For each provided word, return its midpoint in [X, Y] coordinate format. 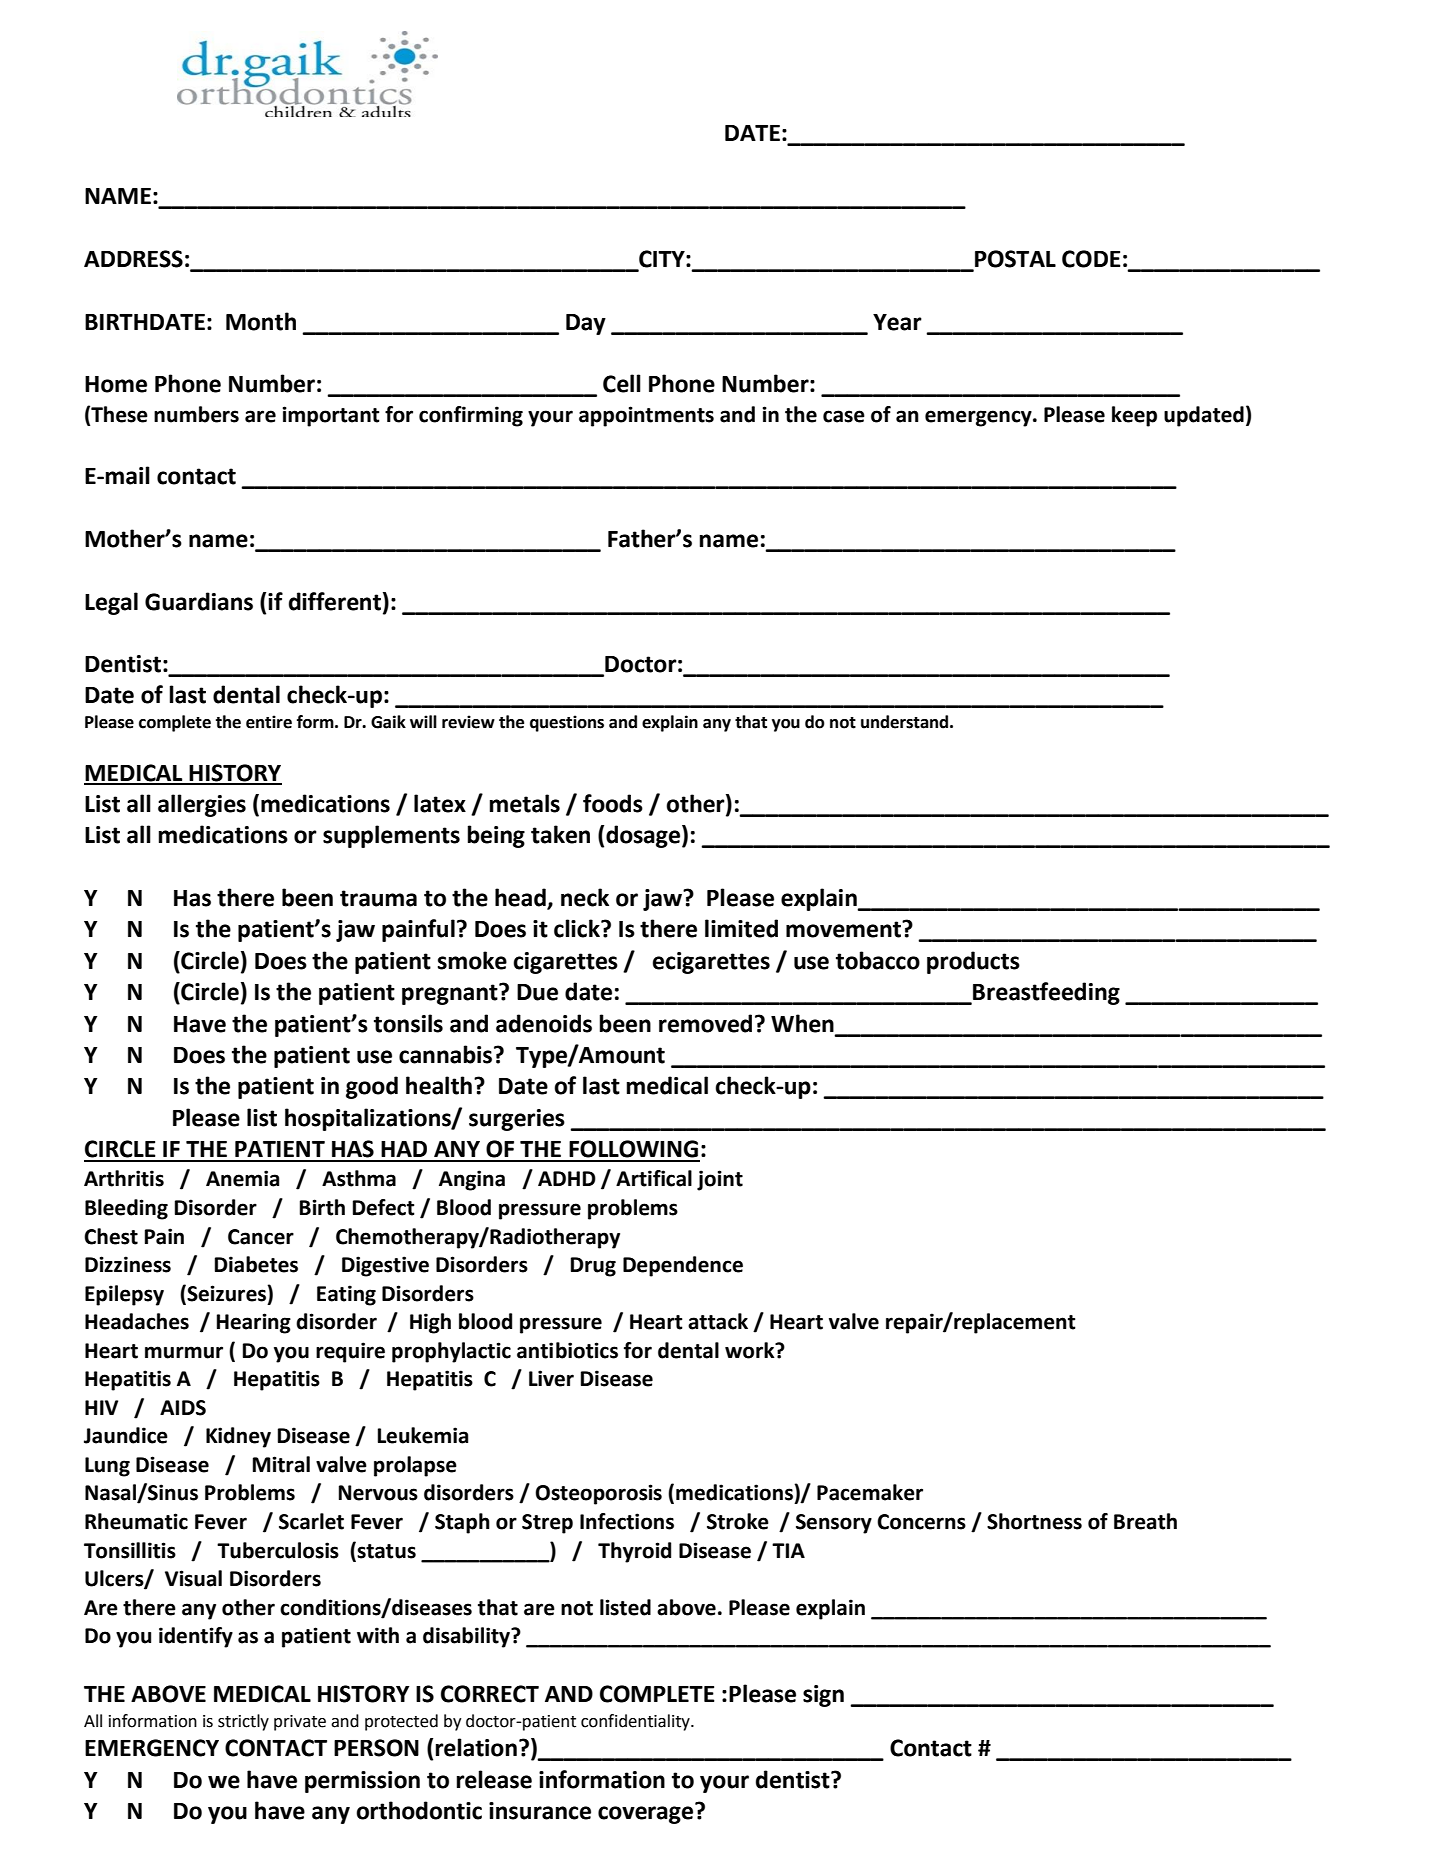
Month [261, 321]
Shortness [1034, 1521]
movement [845, 929]
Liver [551, 1378]
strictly [243, 1722]
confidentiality [636, 1722]
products [973, 962]
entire [269, 722]
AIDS [183, 1408]
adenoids [544, 1023]
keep [1134, 416]
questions [567, 723]
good [372, 1087]
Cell [622, 383]
